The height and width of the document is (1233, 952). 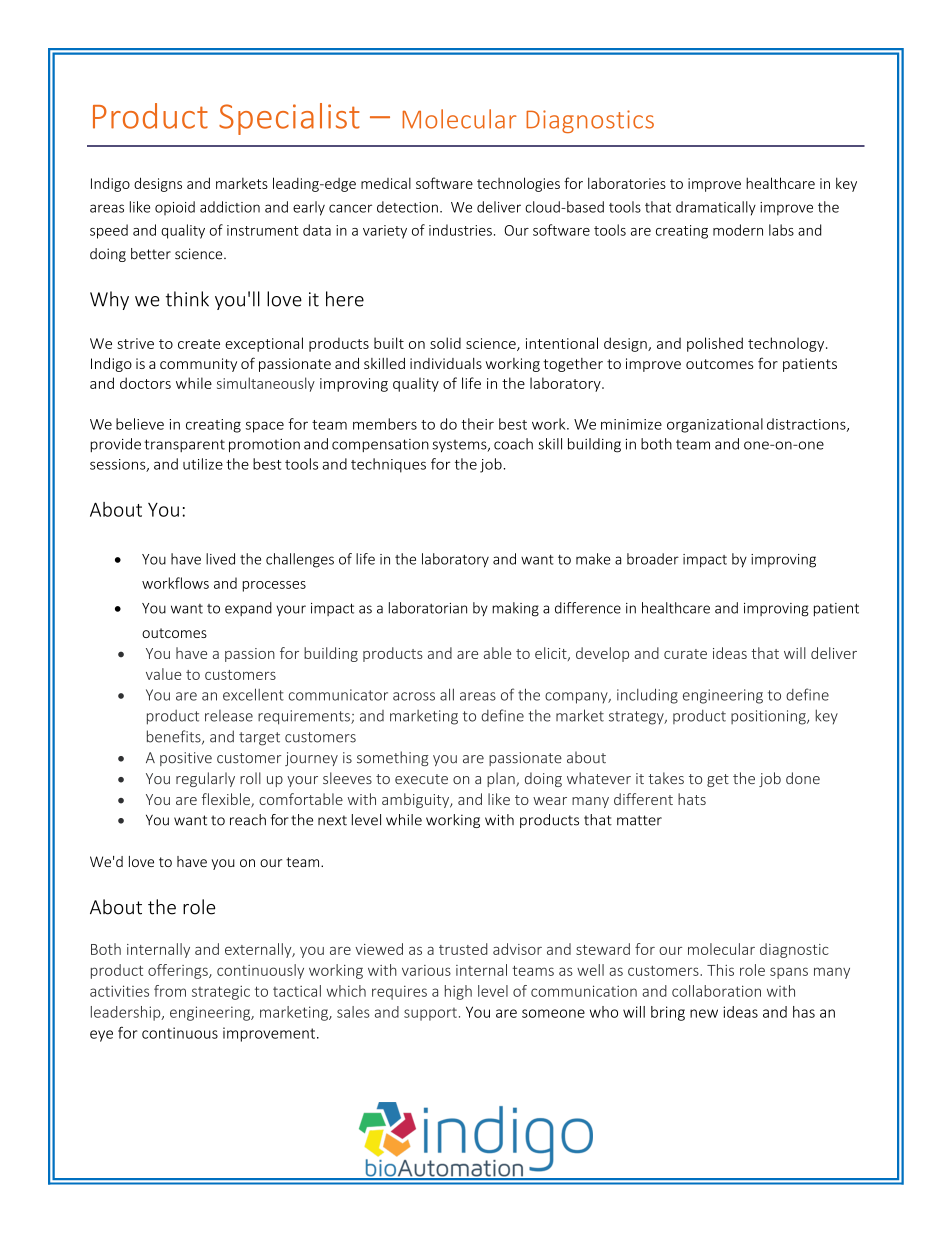 I want to click on opioid, so click(x=175, y=208).
